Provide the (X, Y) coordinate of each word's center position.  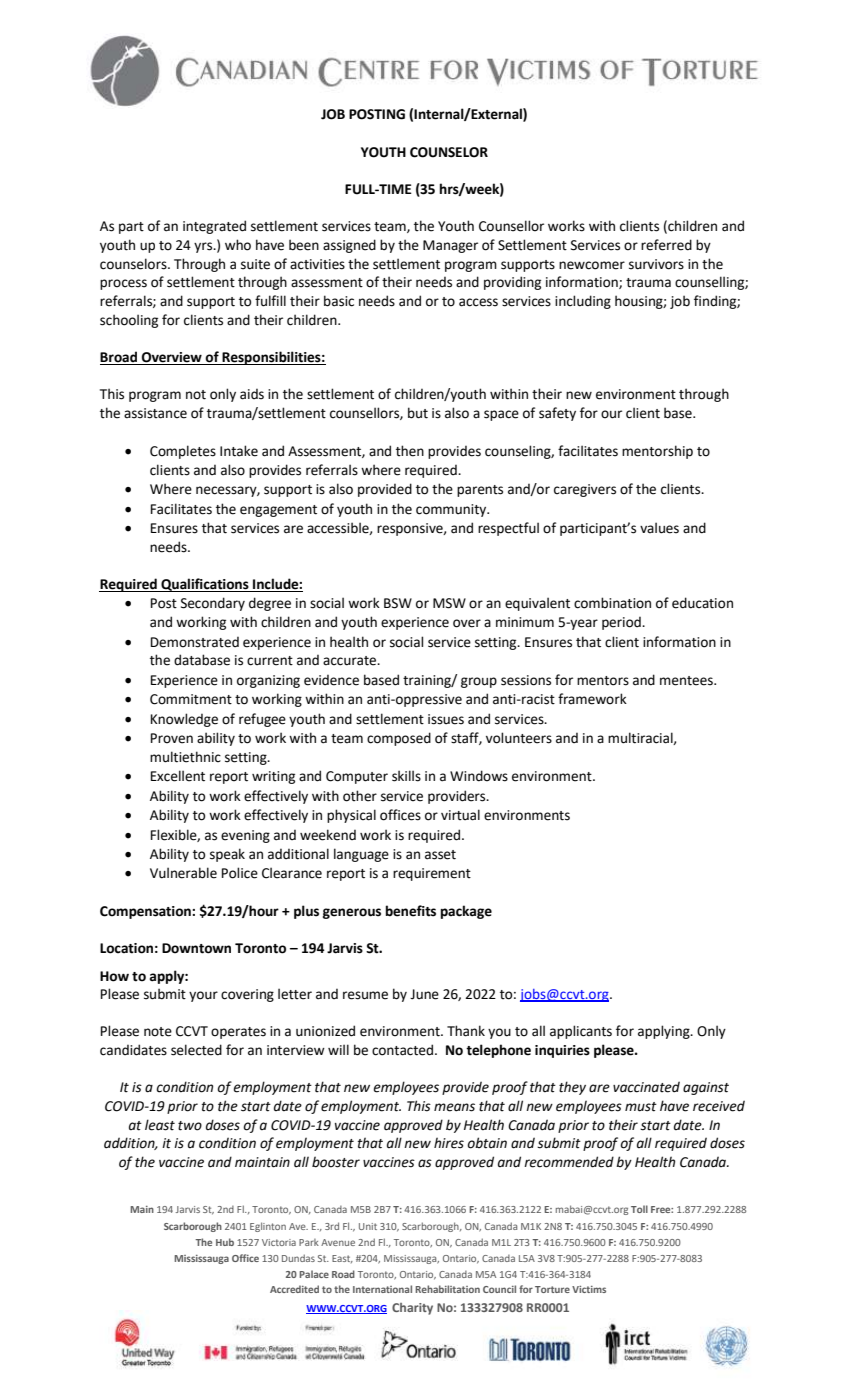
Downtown (196, 948)
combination (612, 603)
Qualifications (205, 585)
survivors (656, 264)
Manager (450, 246)
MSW (449, 603)
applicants (581, 1032)
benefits (411, 911)
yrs (204, 247)
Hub (225, 1242)
